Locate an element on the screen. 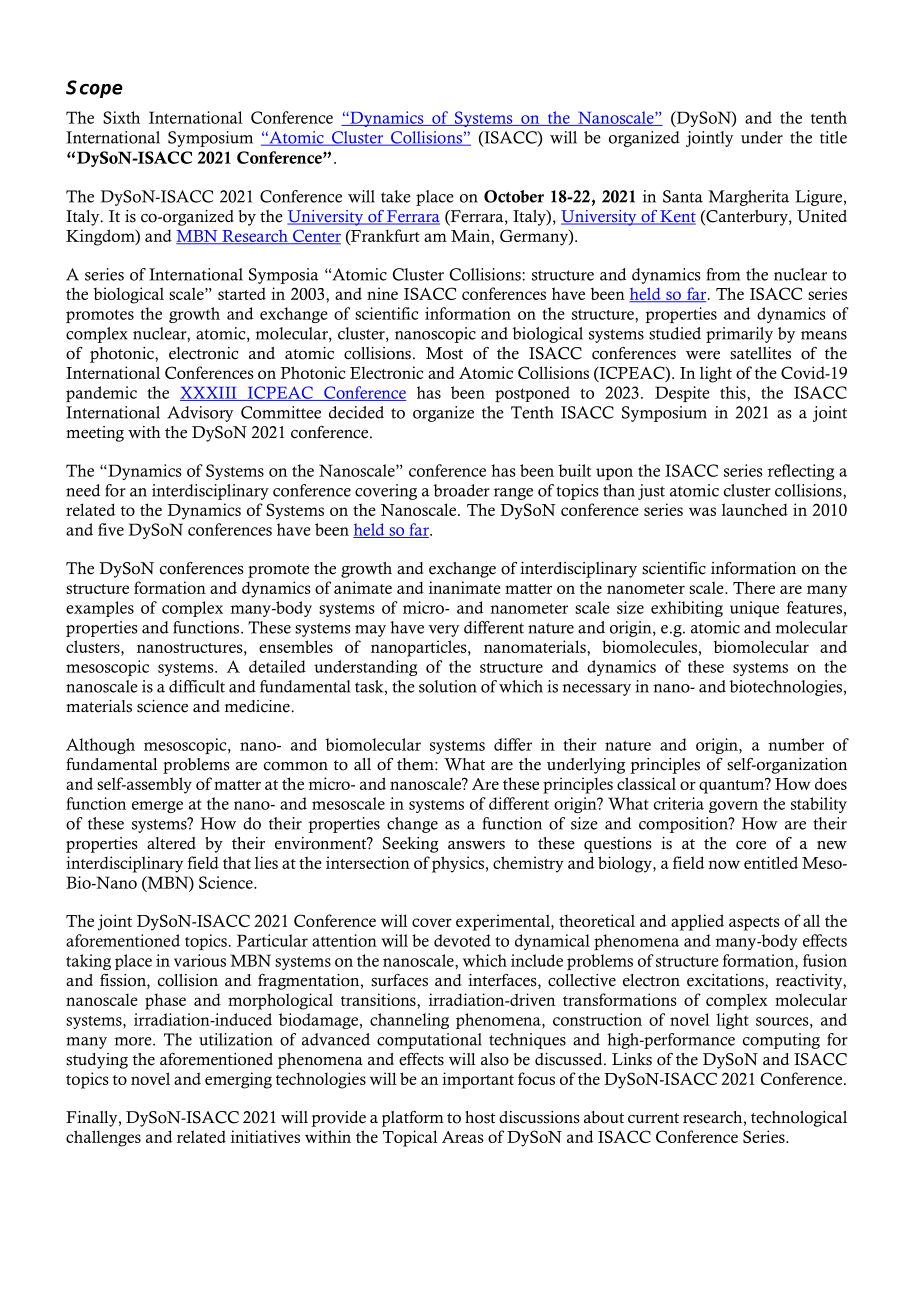  host is located at coordinates (480, 1117).
